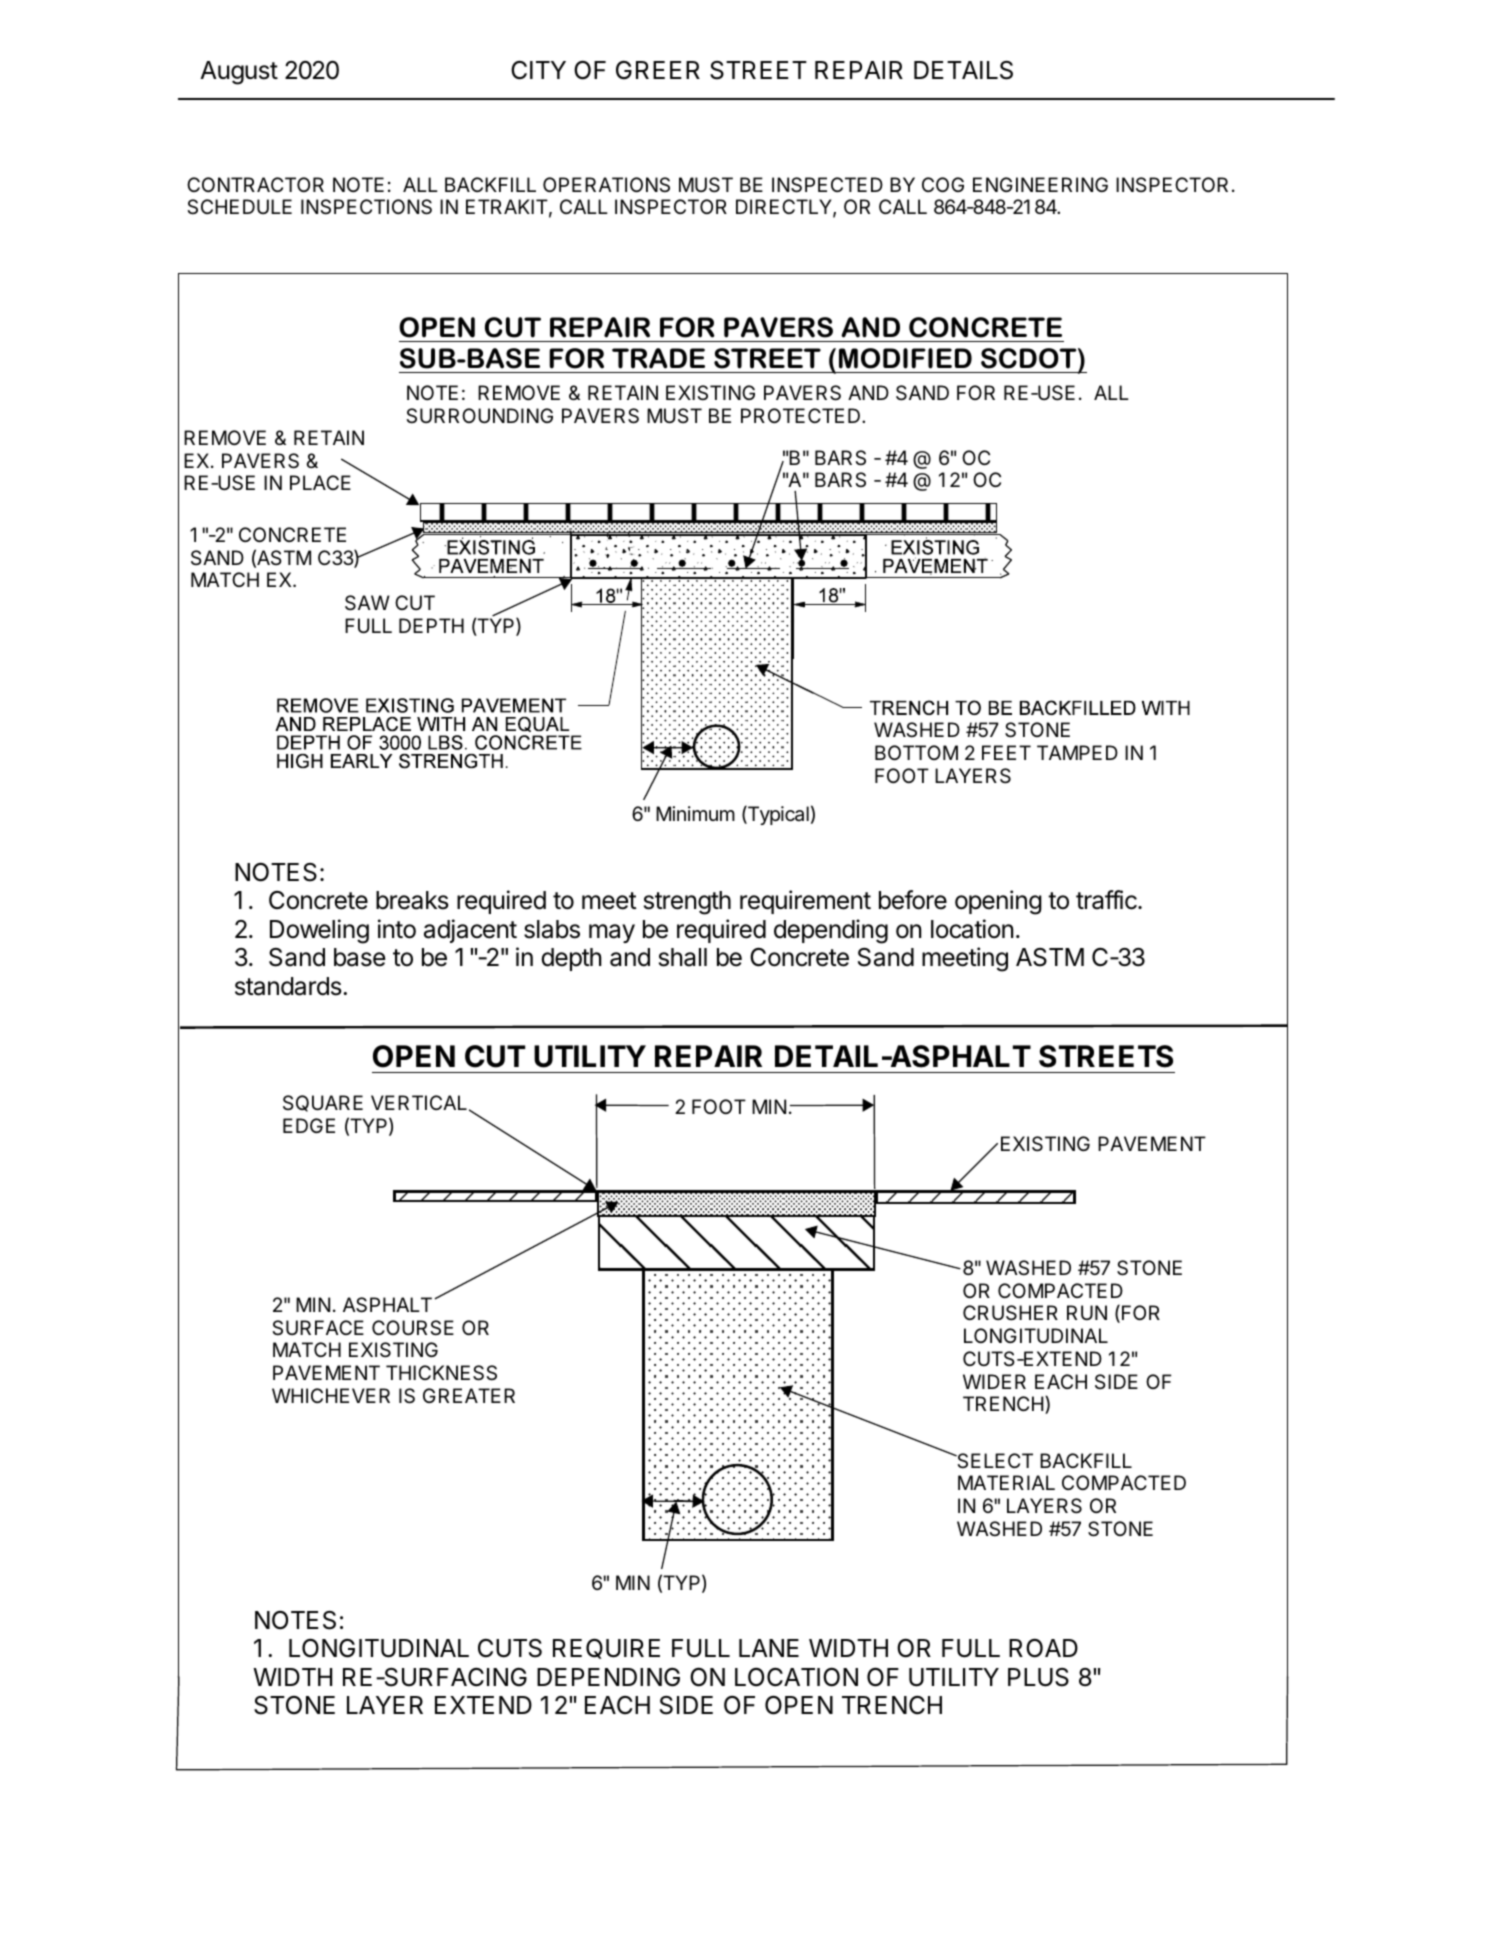 The image size is (1511, 1956). I want to click on GREER, so click(658, 70).
